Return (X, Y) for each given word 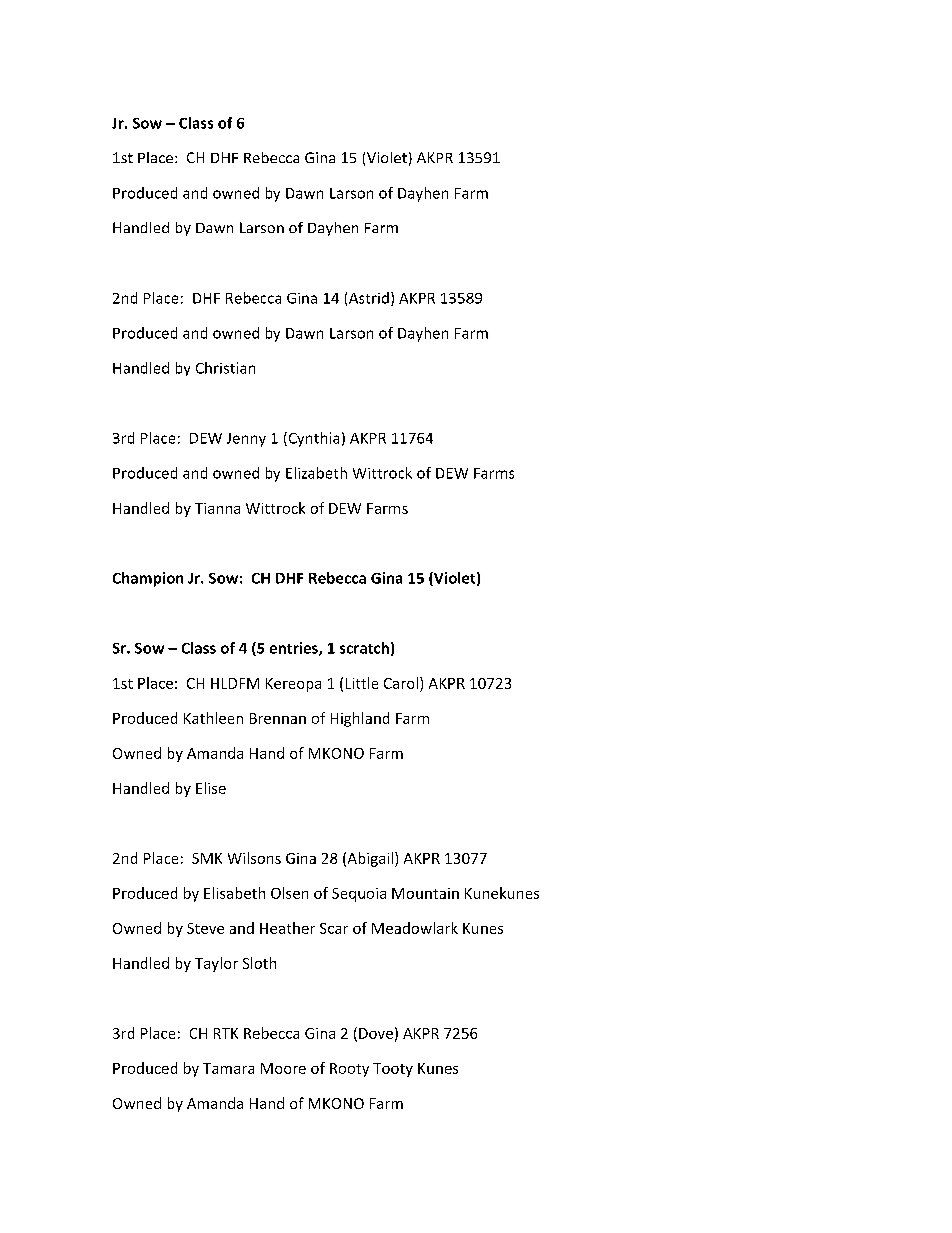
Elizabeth (316, 473)
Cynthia (312, 439)
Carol (402, 683)
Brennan (278, 718)
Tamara (228, 1068)
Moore (283, 1068)
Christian (225, 368)
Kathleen (213, 718)
